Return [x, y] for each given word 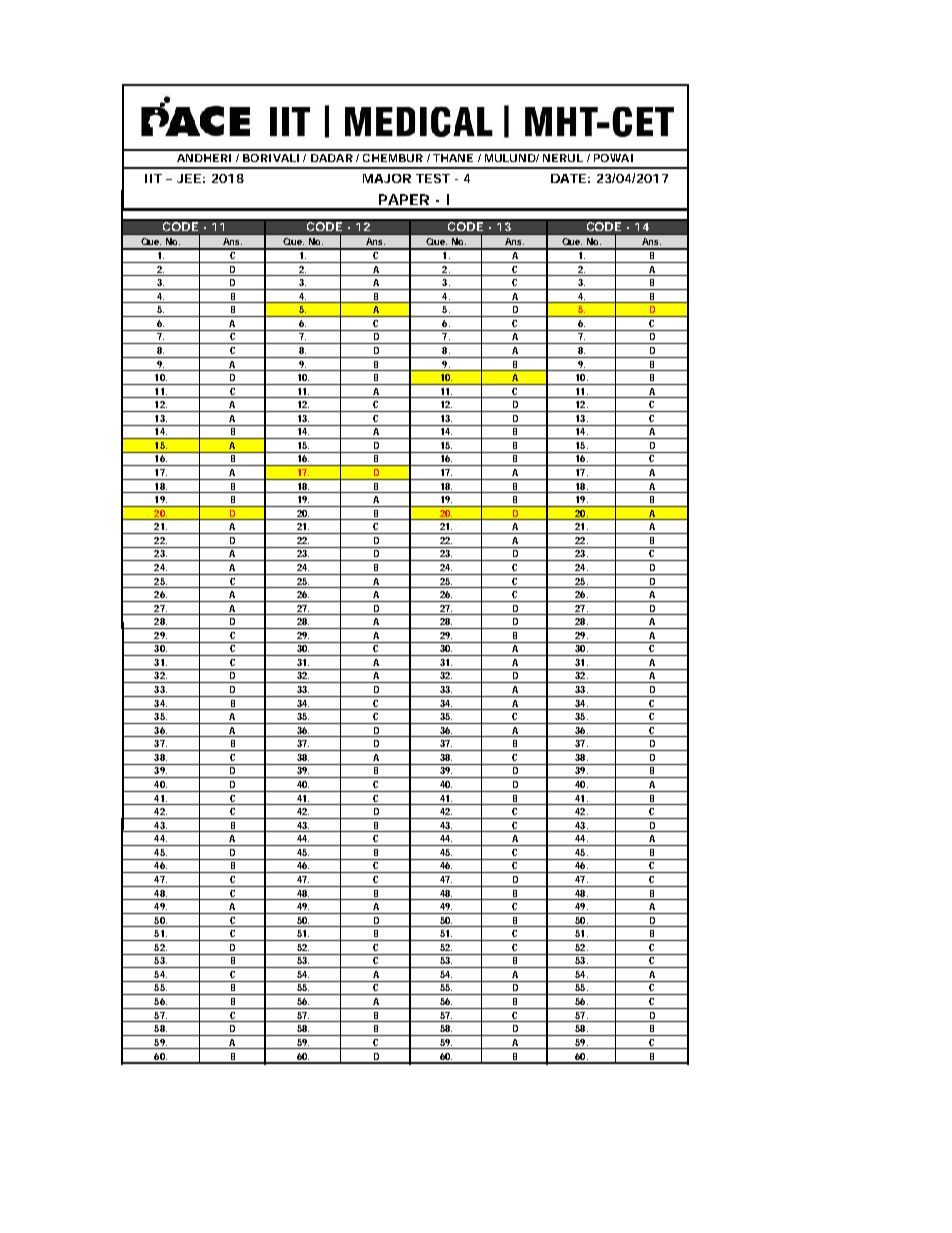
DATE [568, 178]
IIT [153, 178]
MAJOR [387, 178]
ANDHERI [204, 158]
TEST [433, 178]
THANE [453, 158]
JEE [189, 178]
